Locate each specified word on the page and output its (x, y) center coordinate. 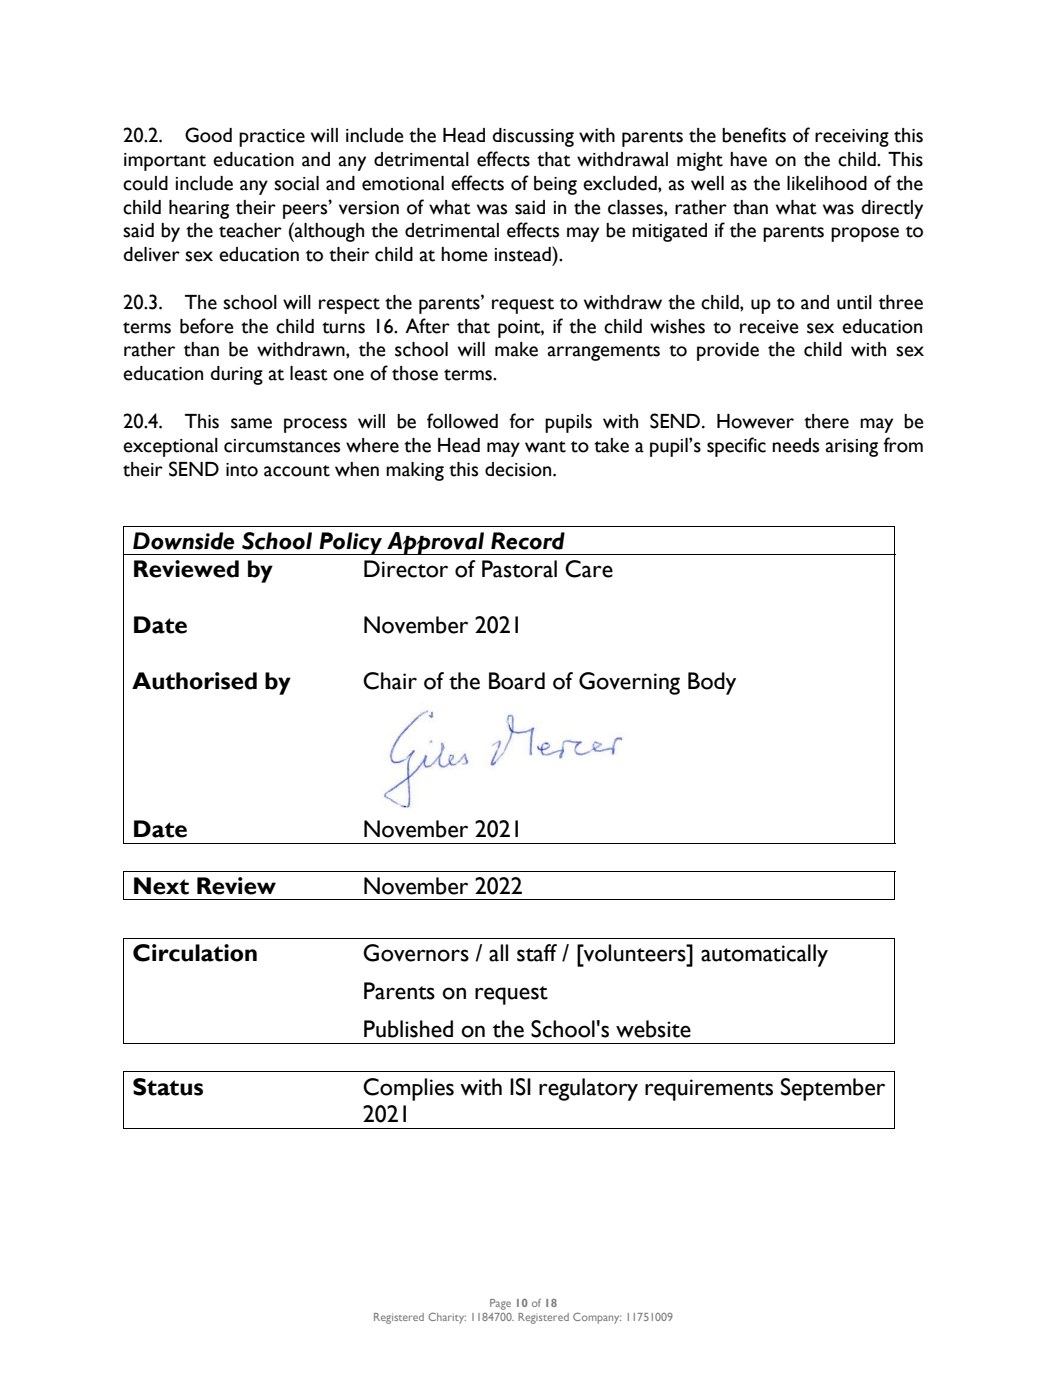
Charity (447, 1318)
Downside (183, 541)
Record (528, 541)
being (555, 185)
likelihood (827, 183)
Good (208, 135)
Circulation (195, 953)
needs (795, 445)
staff (537, 953)
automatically (764, 955)
